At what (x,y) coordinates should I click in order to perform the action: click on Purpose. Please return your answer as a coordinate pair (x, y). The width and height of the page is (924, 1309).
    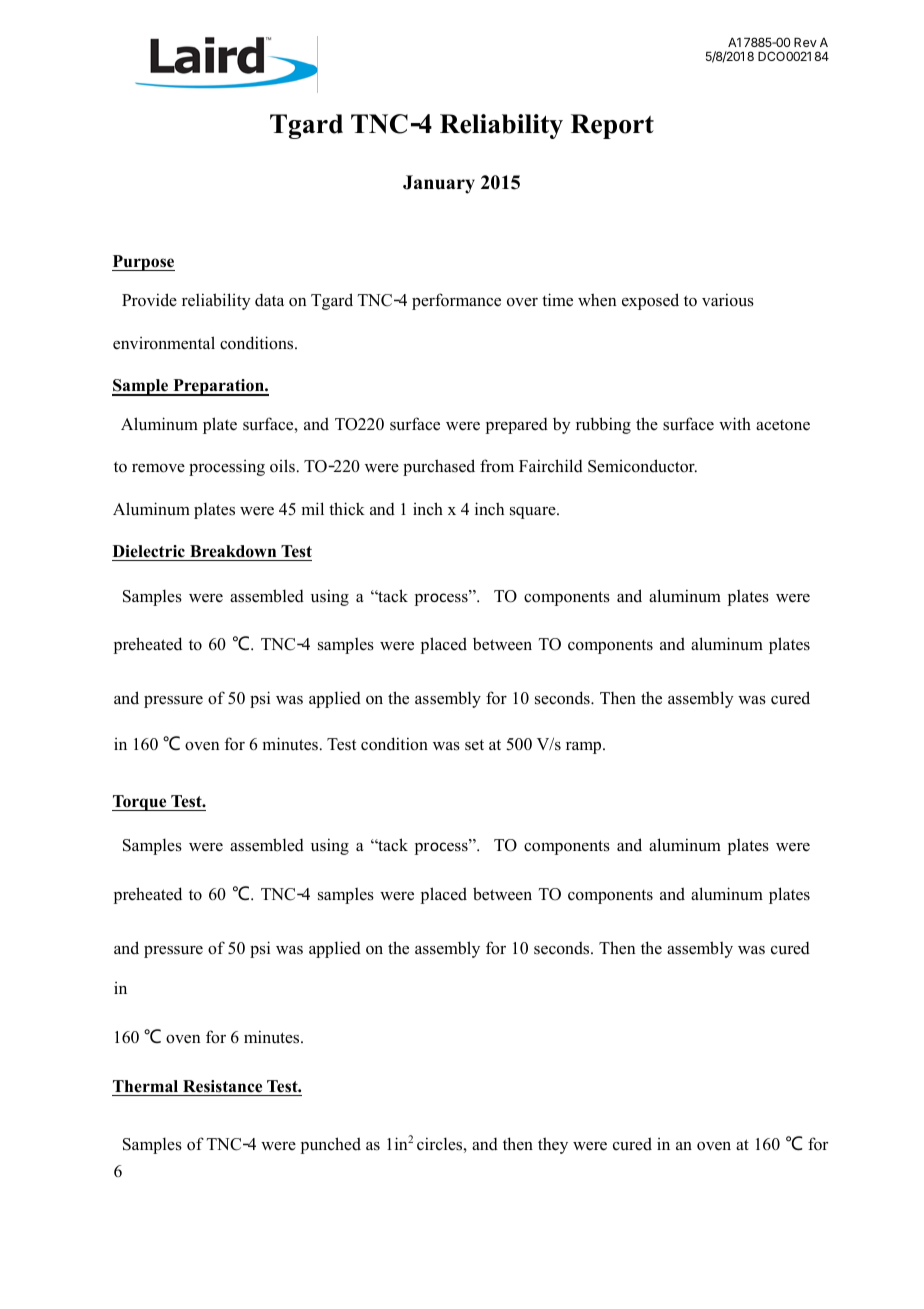
    Looking at the image, I should click on (143, 263).
